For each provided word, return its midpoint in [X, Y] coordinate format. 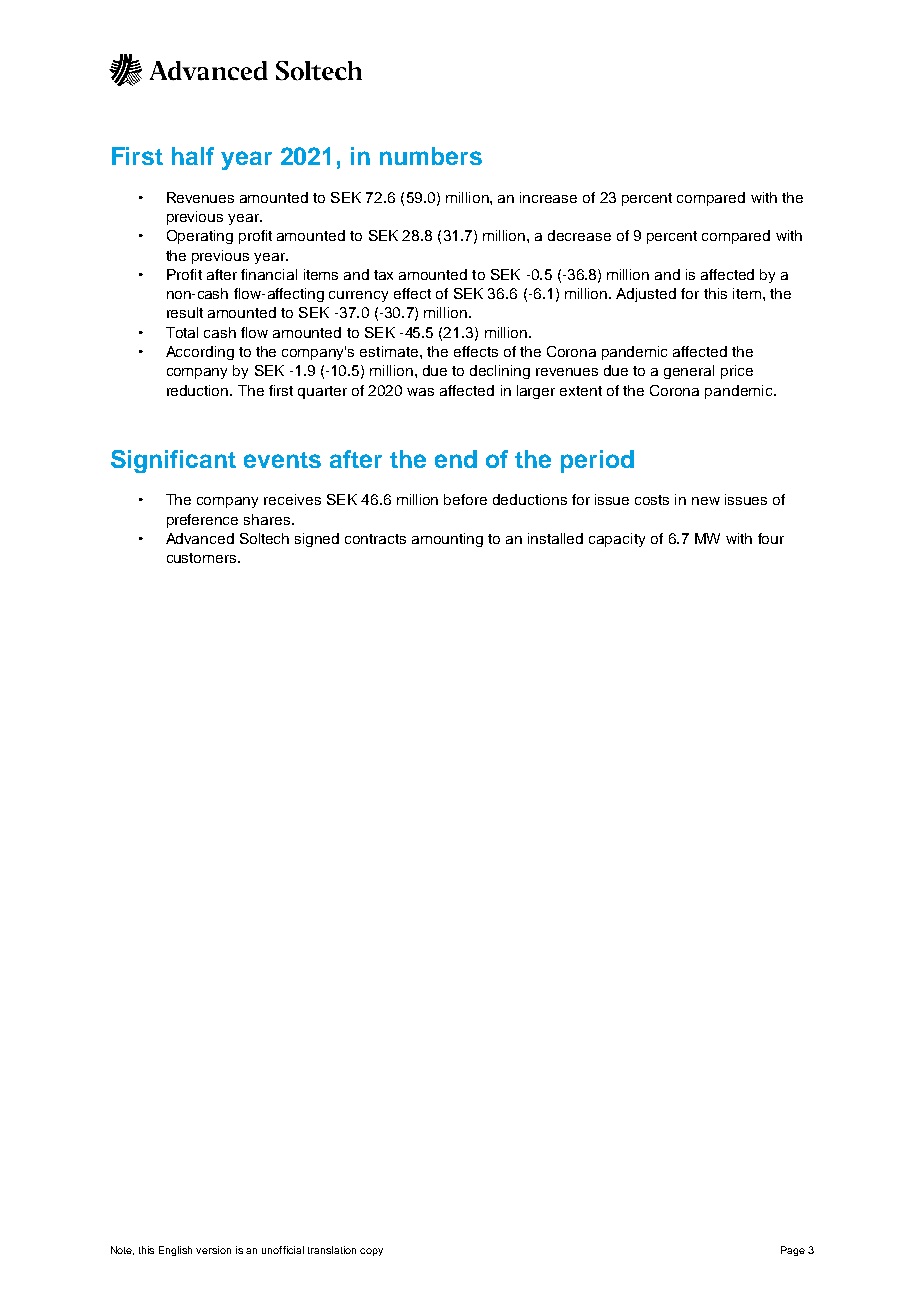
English [175, 1251]
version [213, 1250]
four [771, 538]
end [456, 459]
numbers [431, 156]
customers [203, 558]
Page [793, 1251]
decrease [579, 235]
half [193, 156]
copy [371, 1252]
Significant [173, 461]
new [706, 501]
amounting [447, 540]
